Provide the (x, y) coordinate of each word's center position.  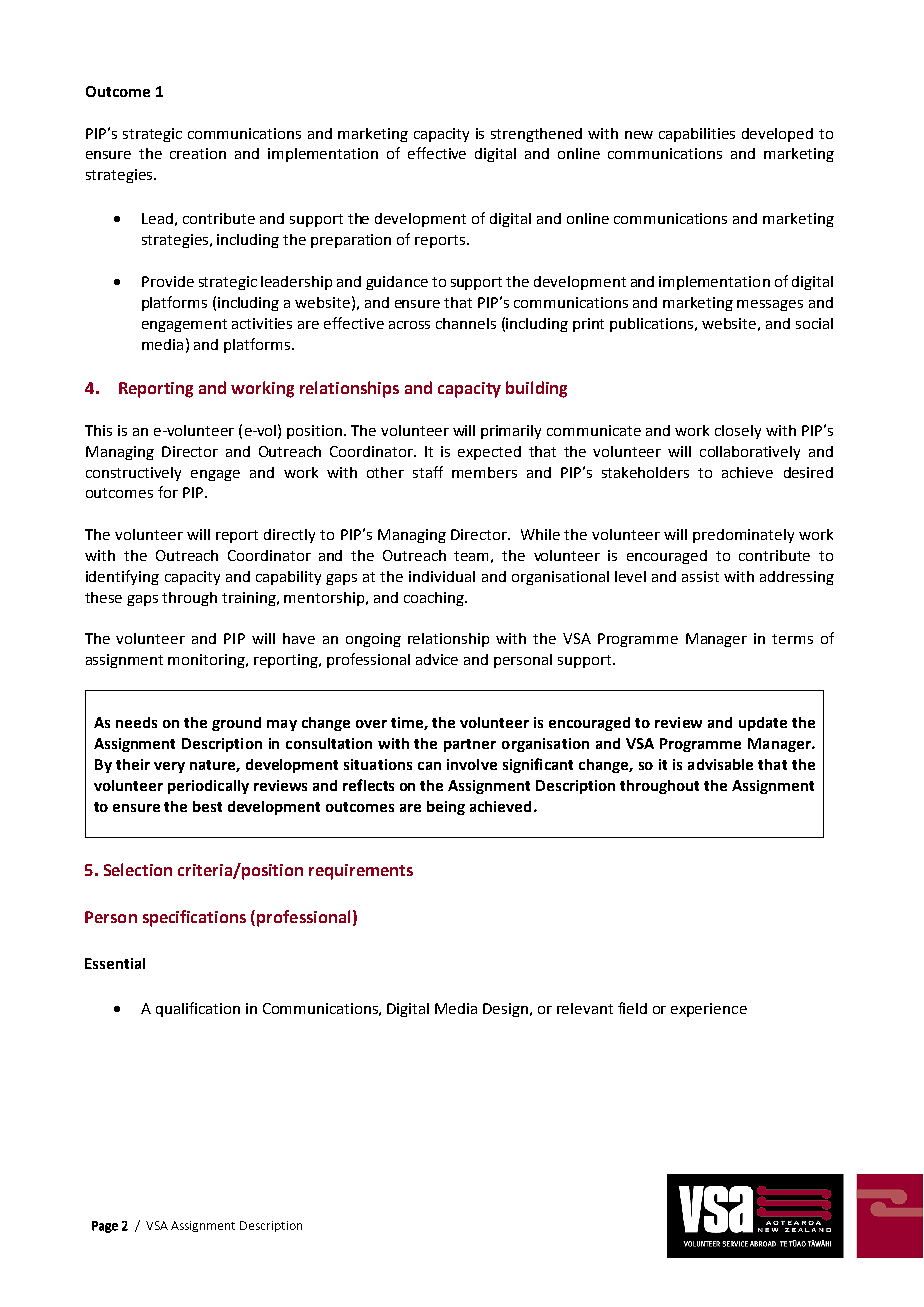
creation (198, 153)
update (763, 724)
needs (136, 722)
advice (437, 659)
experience (709, 1010)
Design (505, 1010)
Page (105, 1227)
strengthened (536, 135)
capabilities (697, 135)
